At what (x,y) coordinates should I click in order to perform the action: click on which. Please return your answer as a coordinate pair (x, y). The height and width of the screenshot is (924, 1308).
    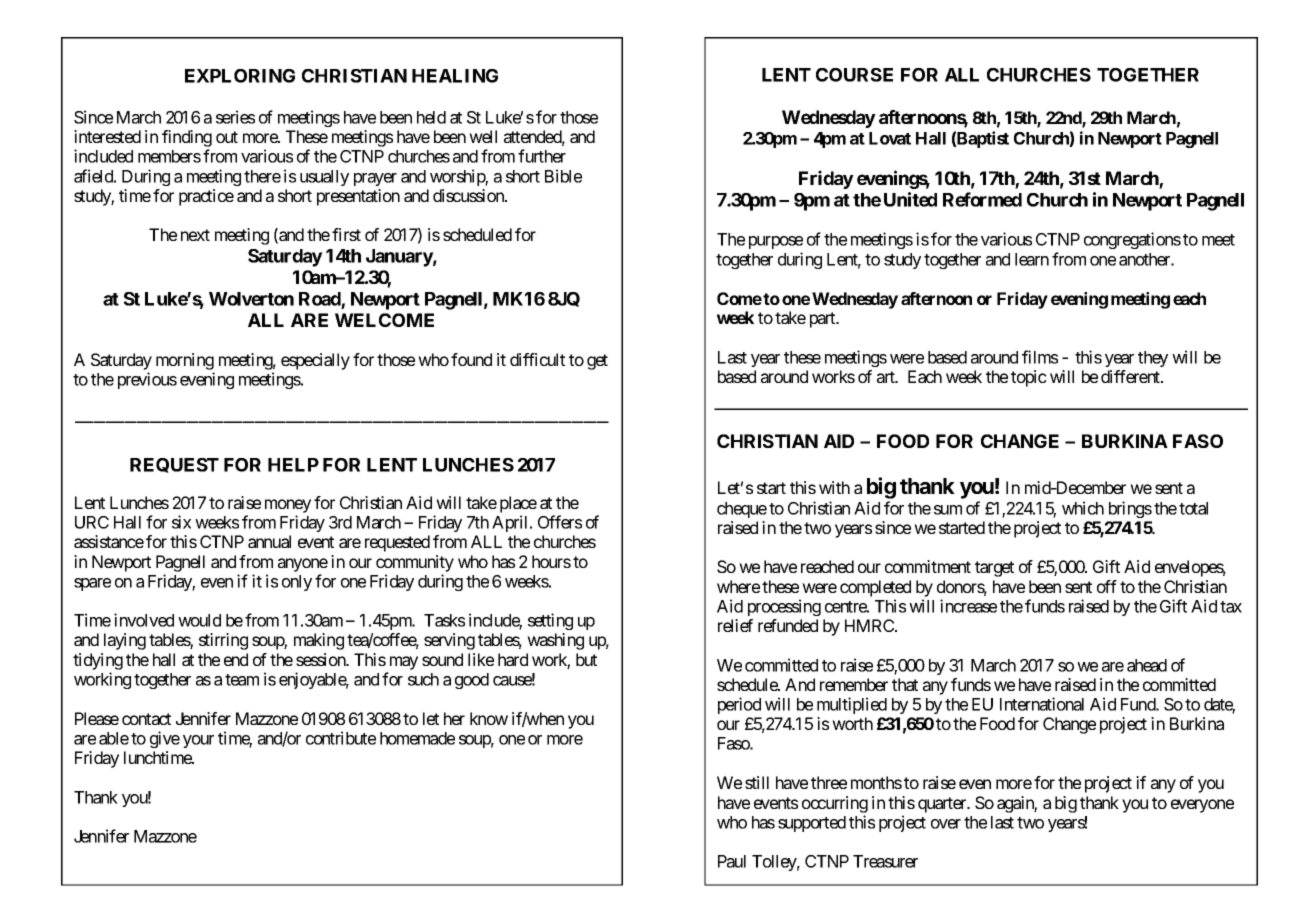
    Looking at the image, I should click on (1083, 508).
